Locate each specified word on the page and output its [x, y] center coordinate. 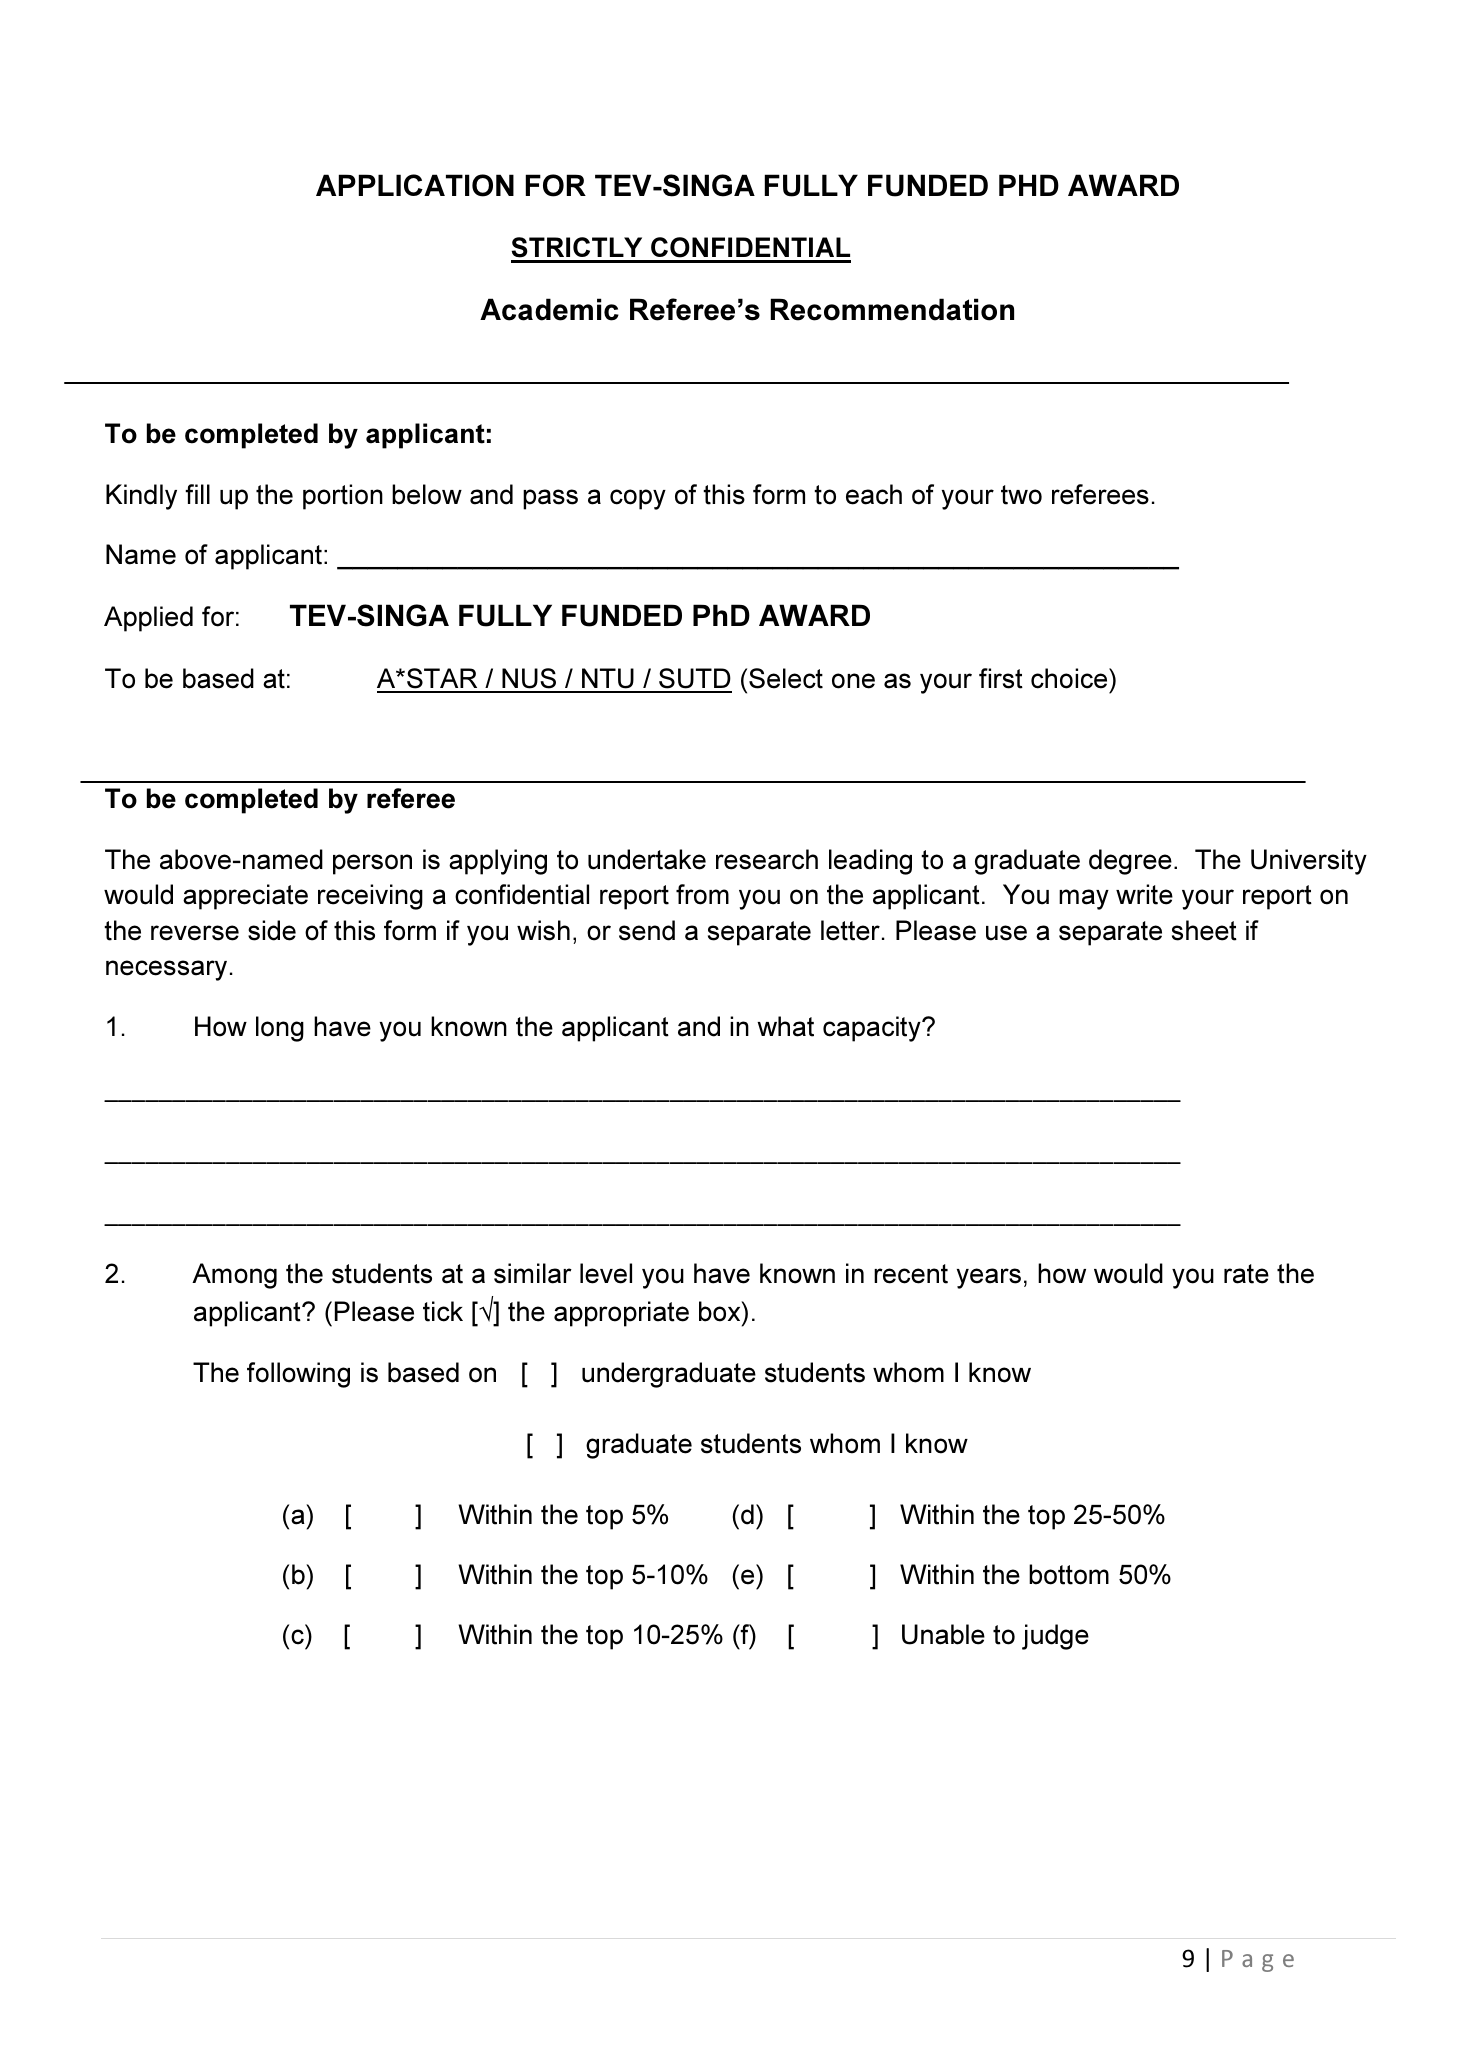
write [1144, 894]
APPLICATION [415, 185]
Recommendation [892, 309]
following [298, 1375]
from [702, 894]
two [1021, 495]
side [272, 930]
